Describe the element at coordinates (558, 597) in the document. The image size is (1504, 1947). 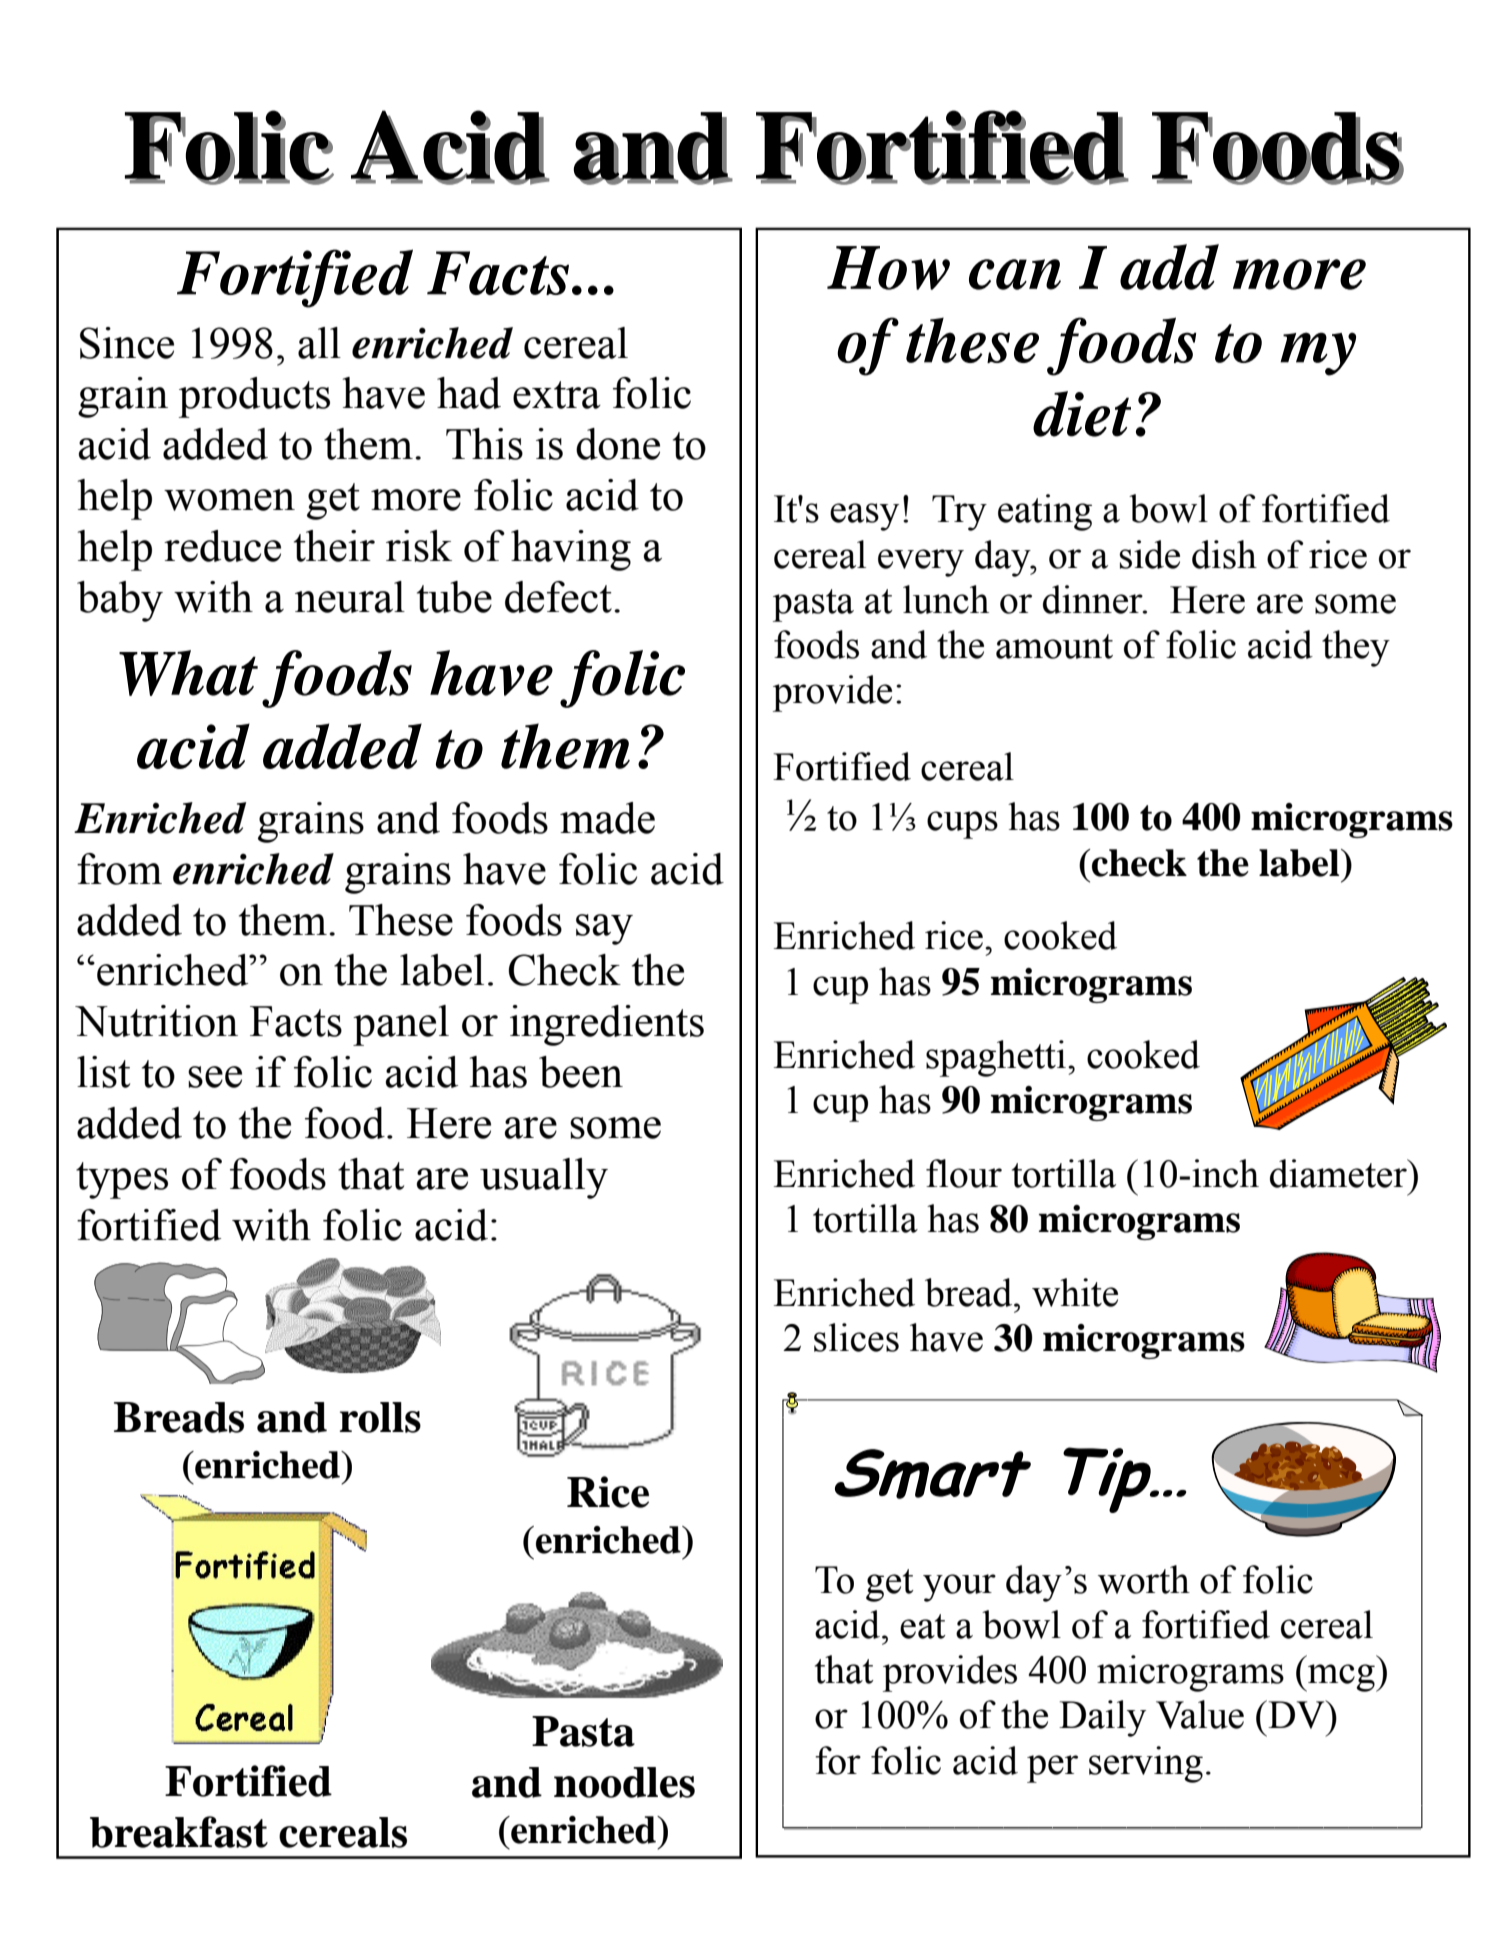
I see `defect` at that location.
